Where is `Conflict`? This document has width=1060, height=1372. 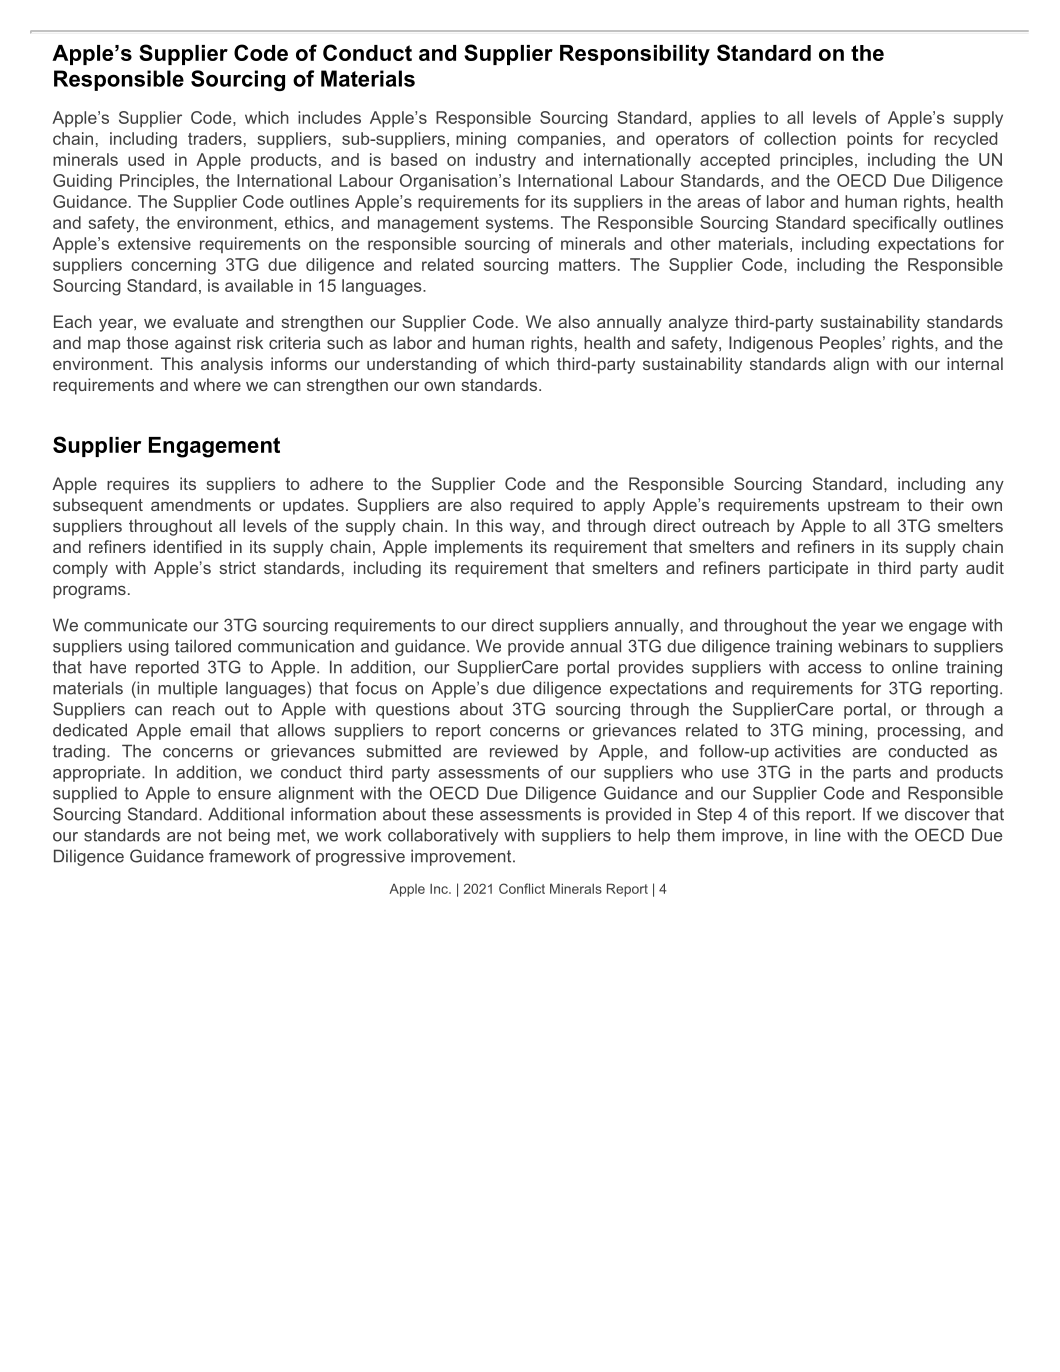 Conflict is located at coordinates (522, 888).
